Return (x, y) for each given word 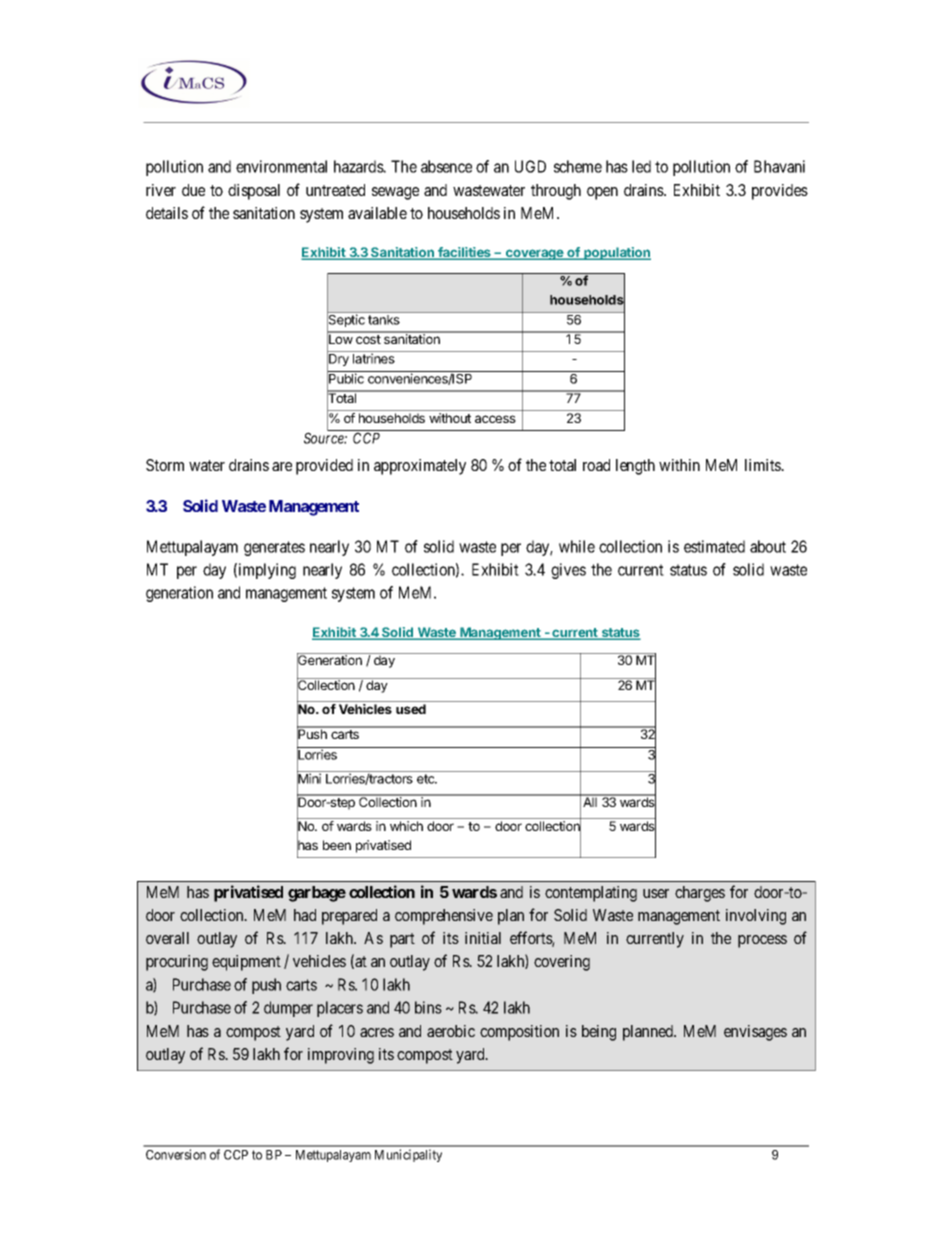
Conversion (176, 1154)
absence (446, 166)
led (641, 166)
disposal (254, 192)
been (337, 845)
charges (700, 894)
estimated (714, 546)
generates (274, 548)
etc (427, 779)
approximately (420, 467)
